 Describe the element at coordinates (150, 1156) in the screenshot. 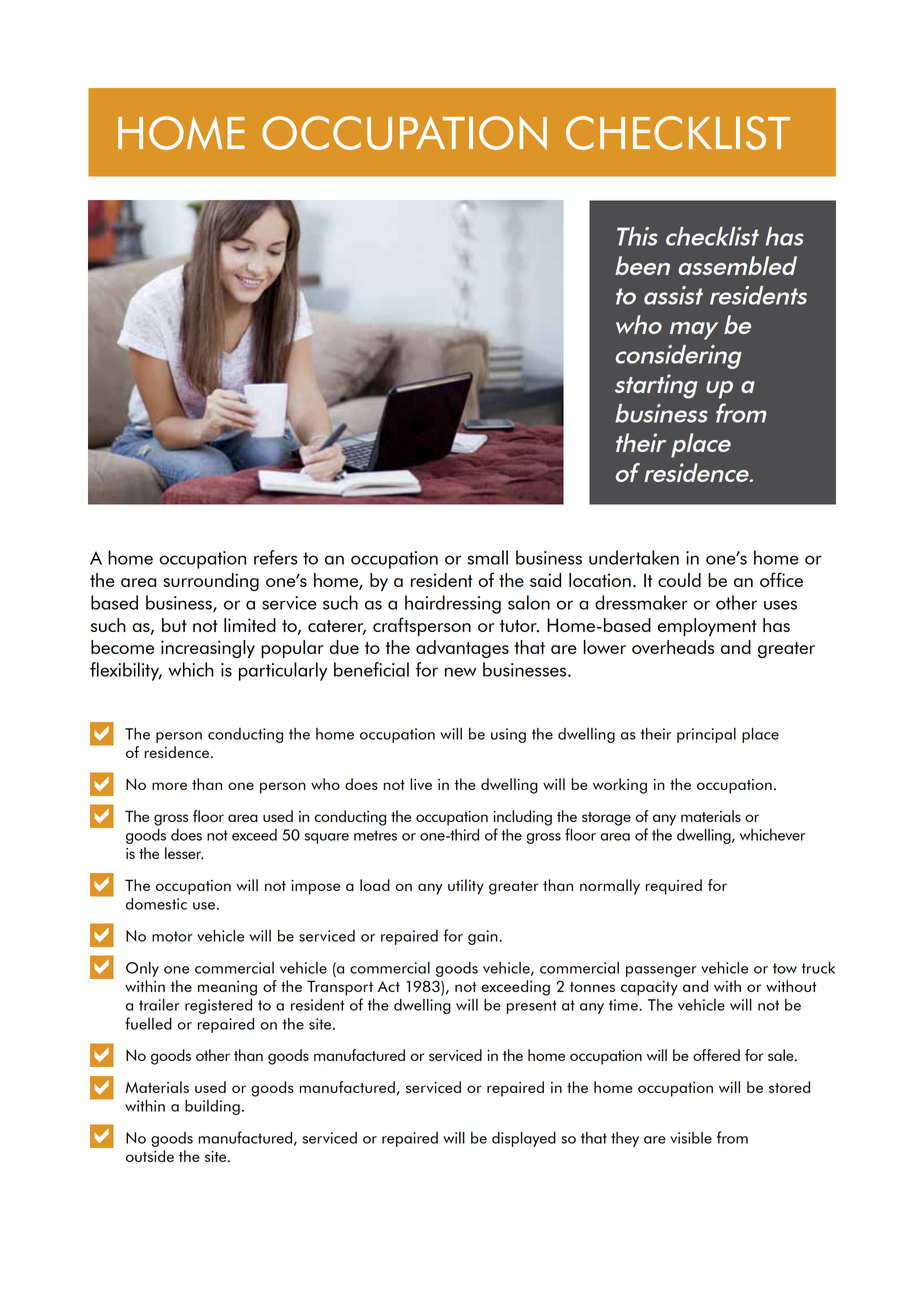

I see `outside` at that location.
